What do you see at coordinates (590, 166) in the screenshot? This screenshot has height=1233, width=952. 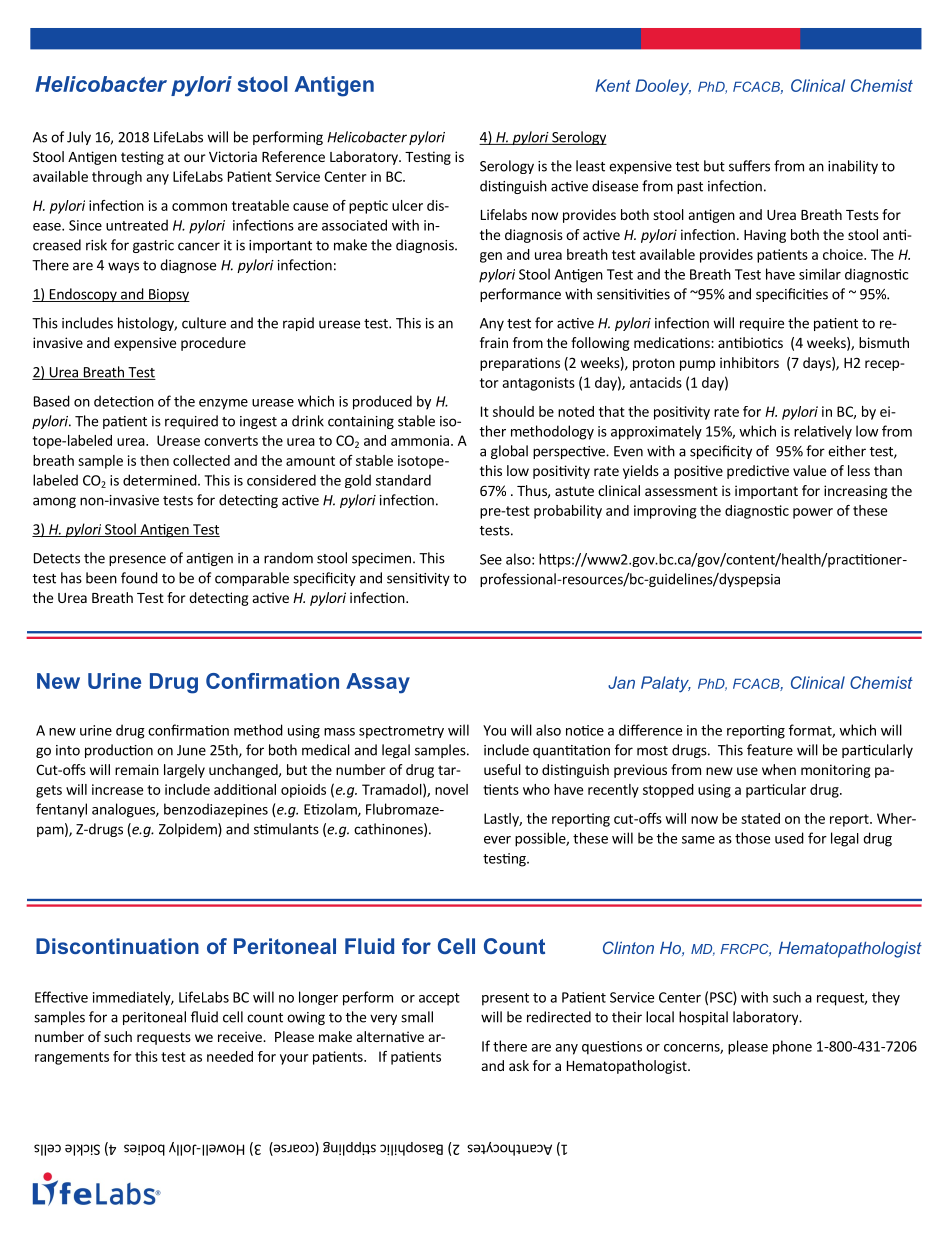 I see `least` at bounding box center [590, 166].
